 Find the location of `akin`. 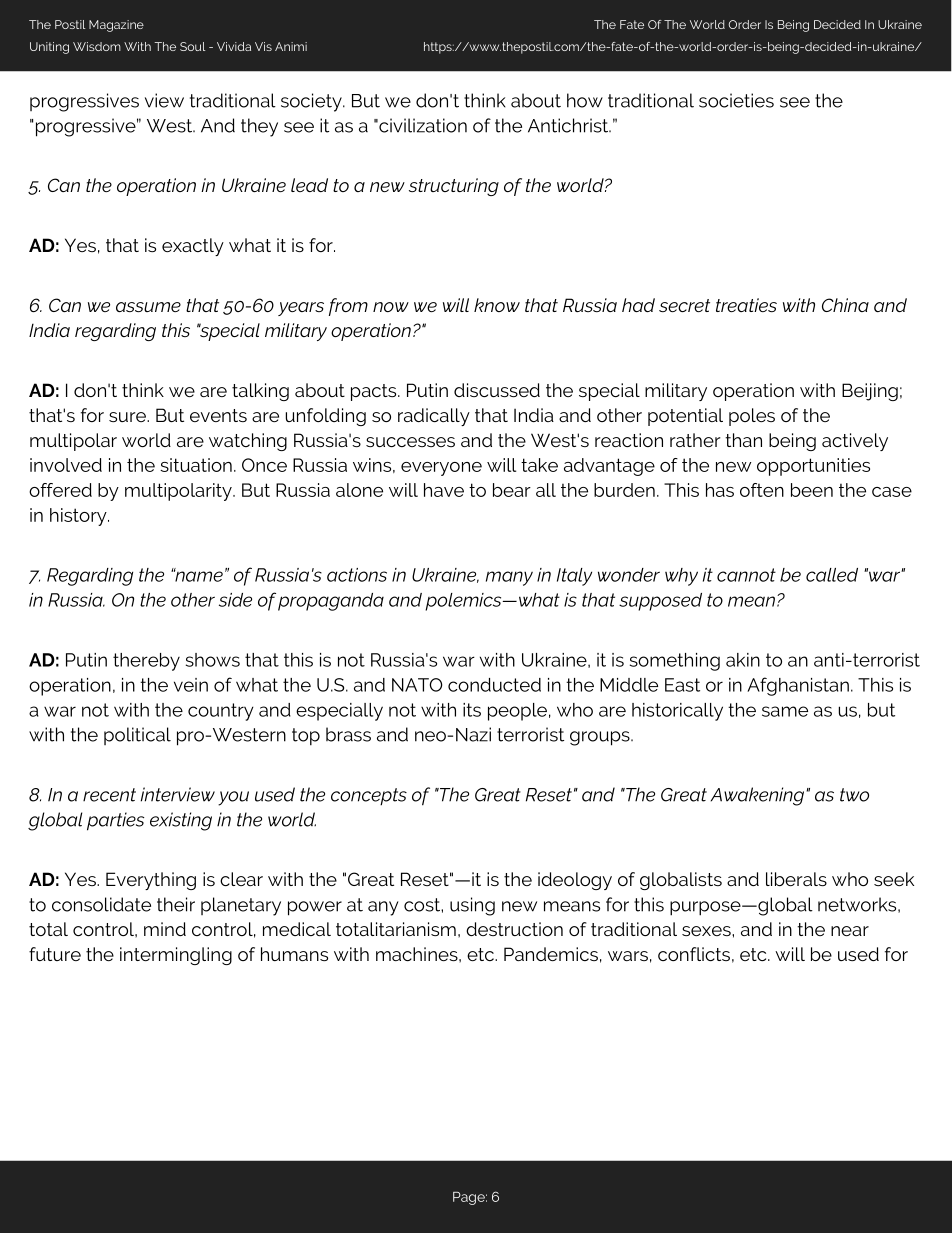

akin is located at coordinates (743, 660).
